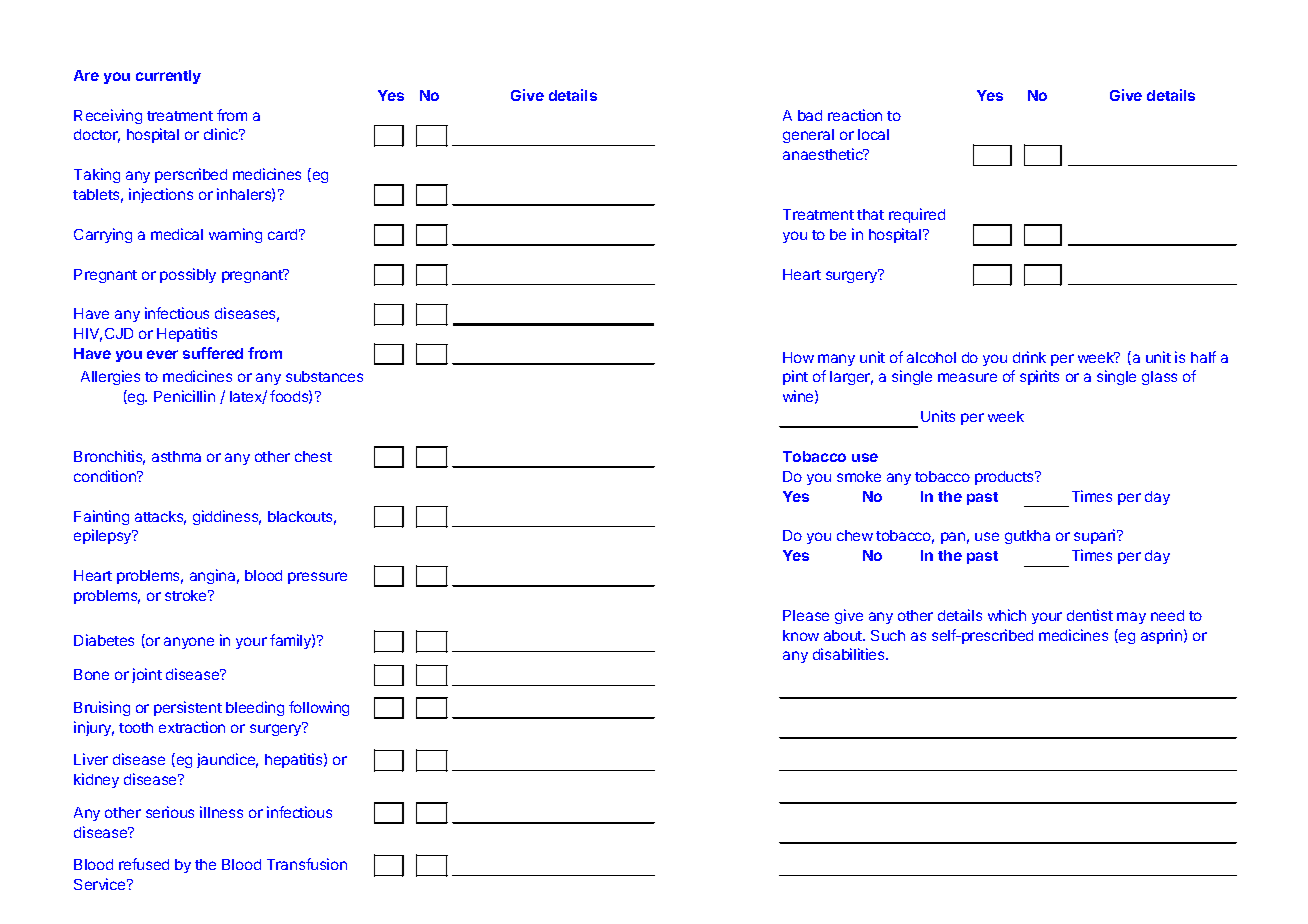  I want to click on warning, so click(235, 235).
